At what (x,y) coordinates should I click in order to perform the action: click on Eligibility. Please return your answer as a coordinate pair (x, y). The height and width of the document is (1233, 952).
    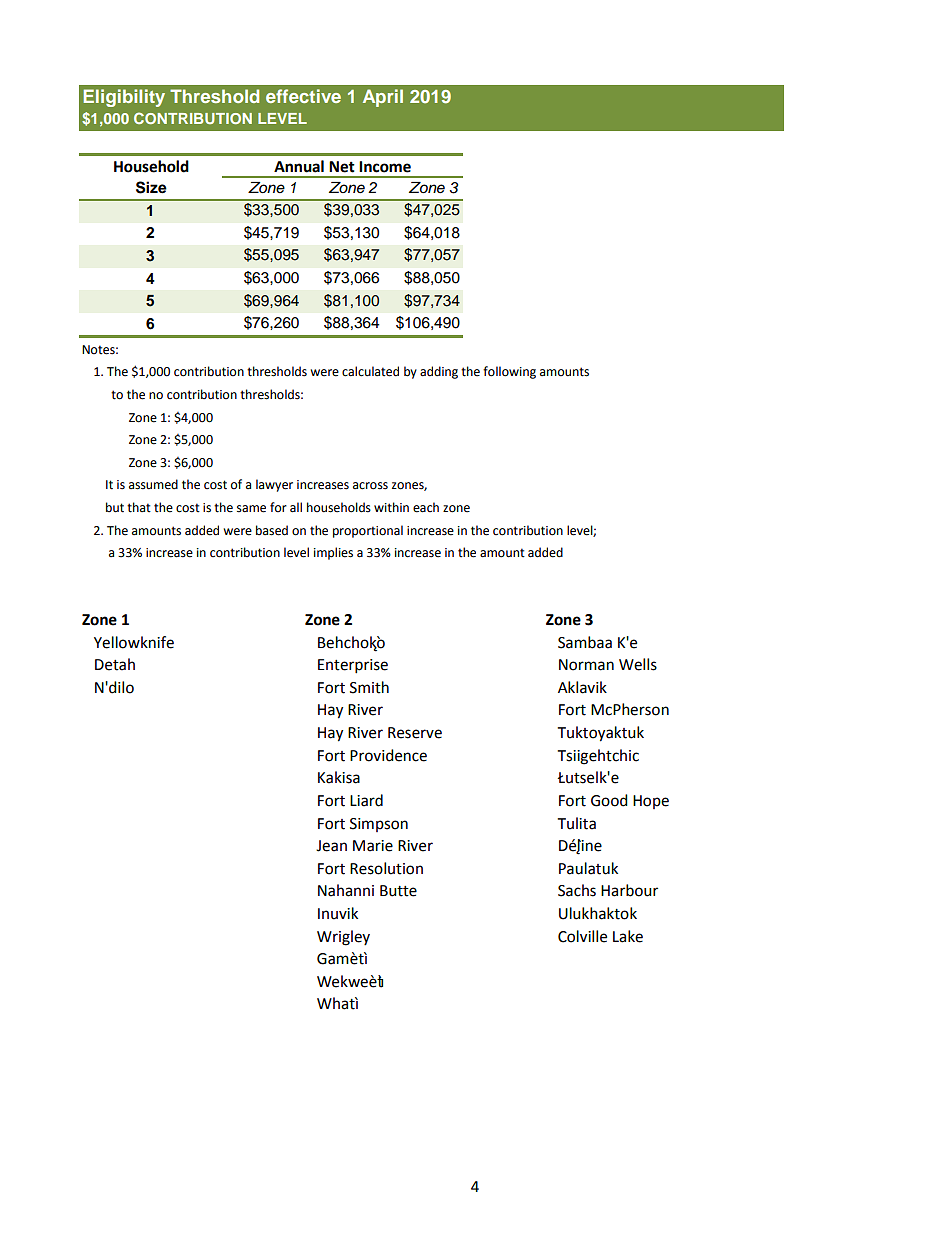
    Looking at the image, I should click on (124, 98).
